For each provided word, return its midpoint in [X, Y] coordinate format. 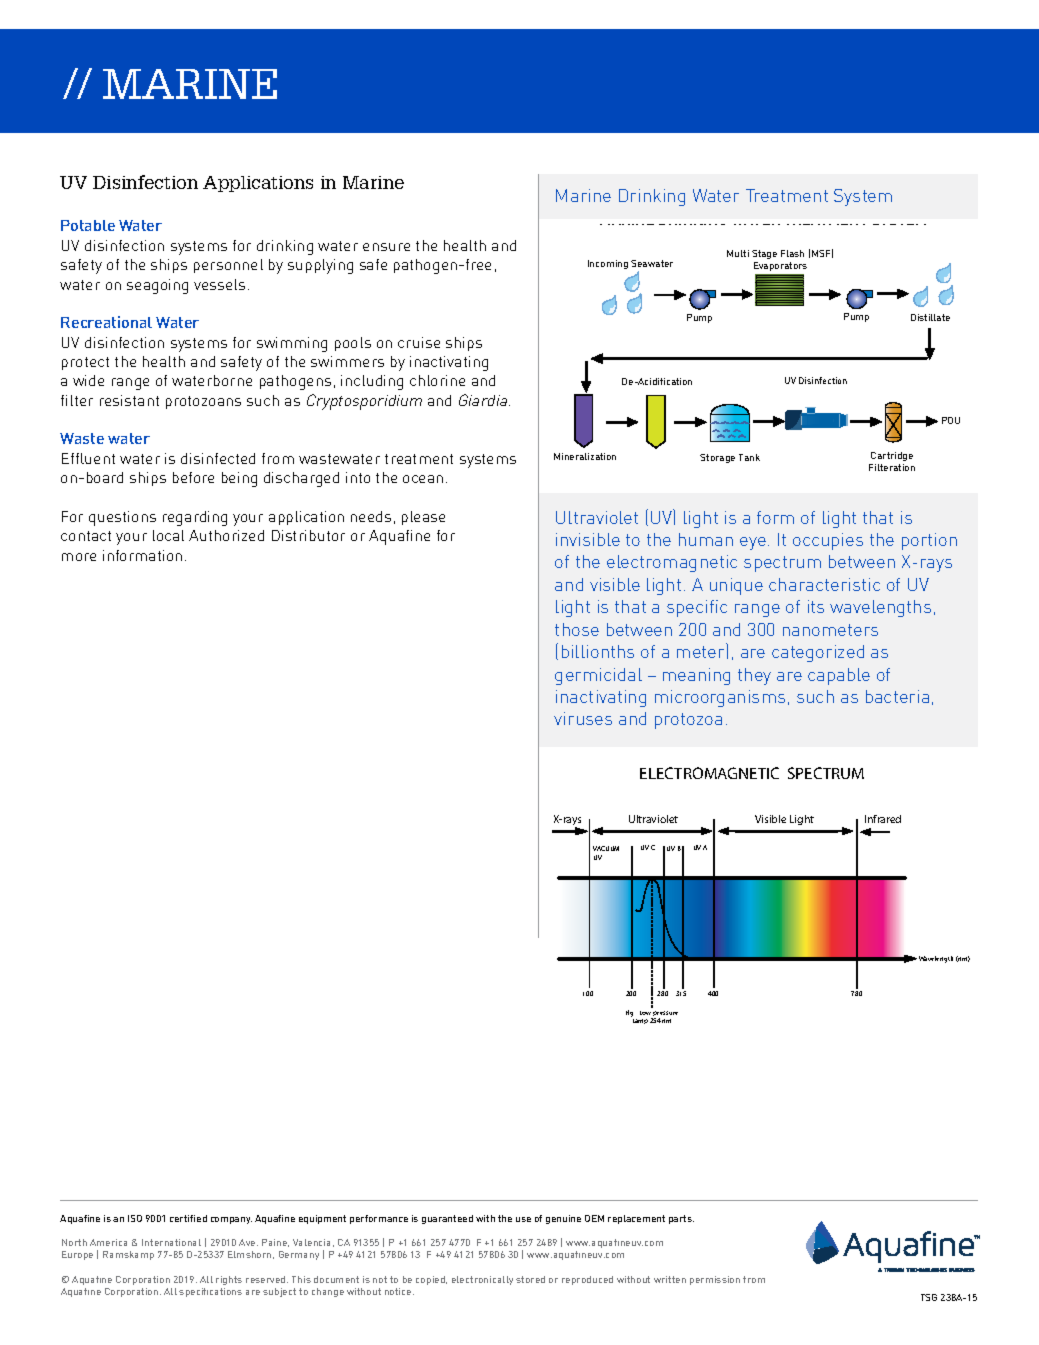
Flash [792, 253]
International [171, 1242]
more [79, 557]
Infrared [883, 819]
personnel [228, 266]
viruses [583, 718]
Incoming [608, 264]
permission [715, 1280]
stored [530, 1279]
